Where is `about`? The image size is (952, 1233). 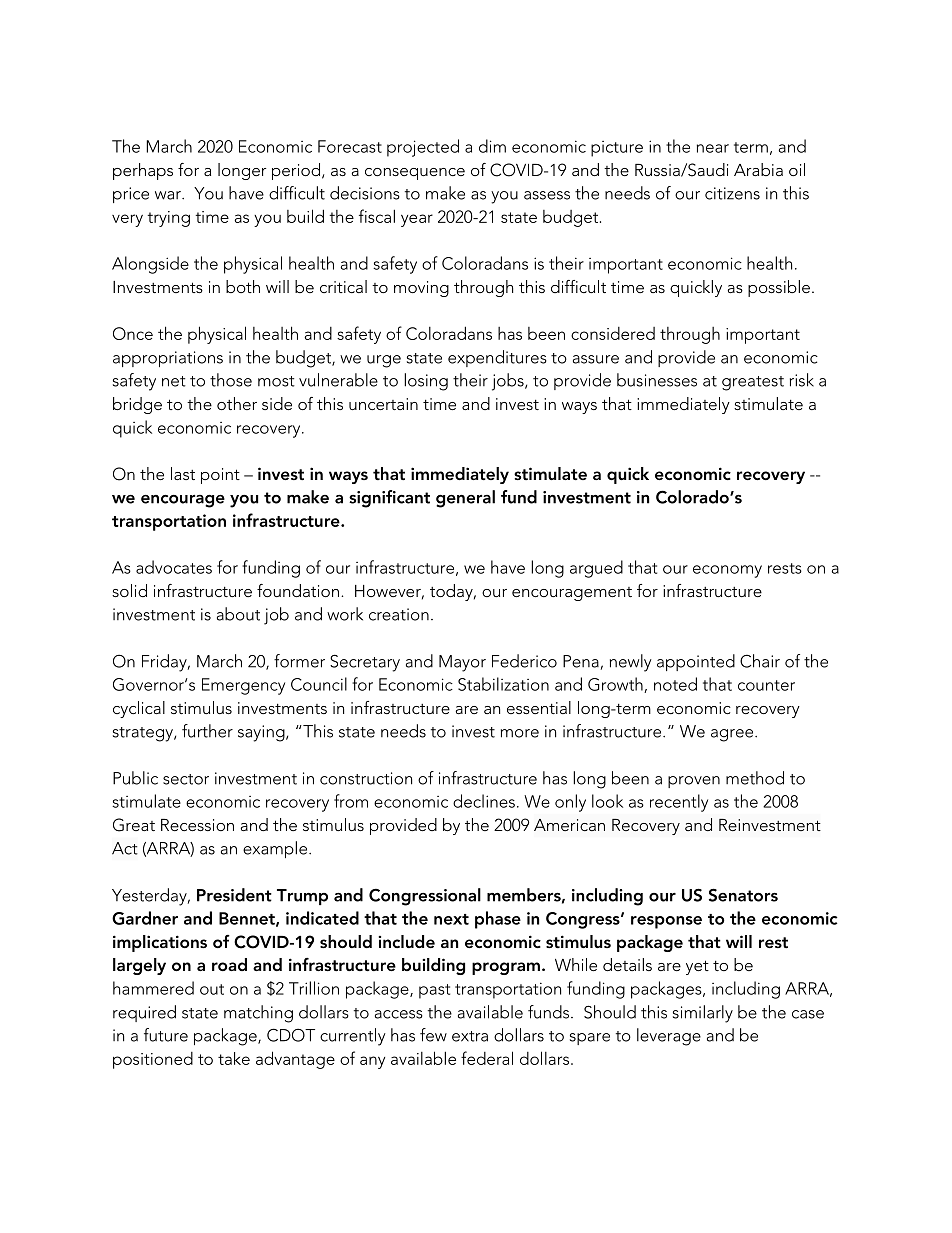 about is located at coordinates (238, 614).
